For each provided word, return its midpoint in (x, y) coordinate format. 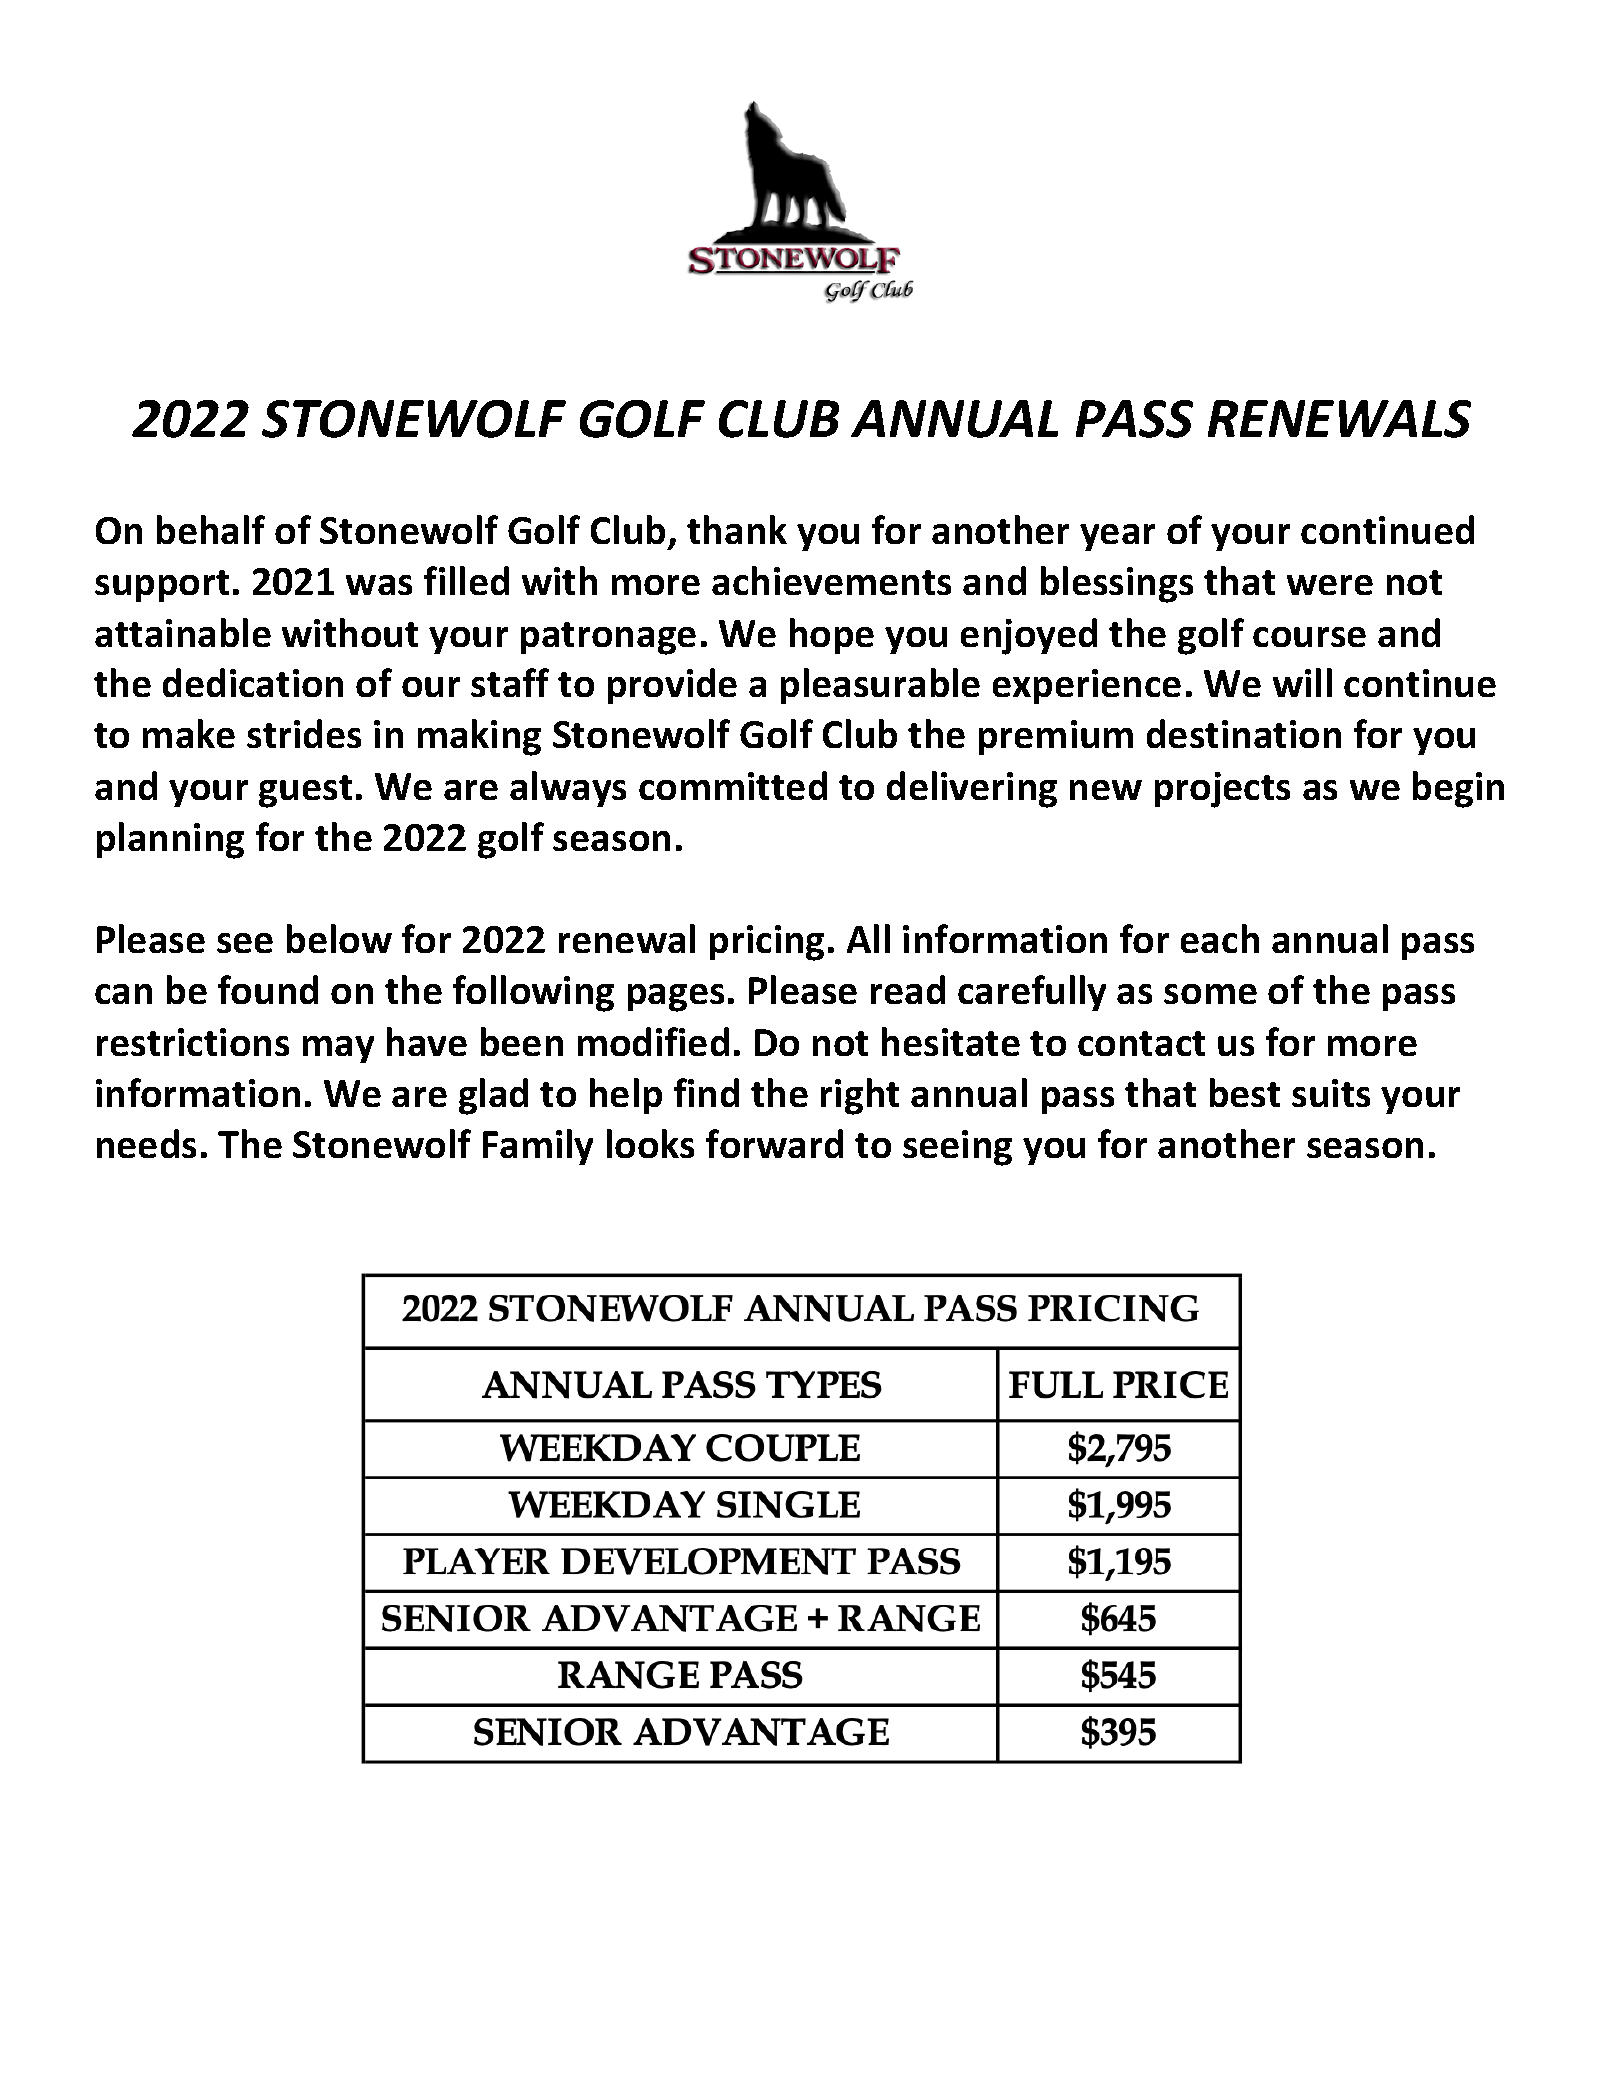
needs (146, 1143)
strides (304, 733)
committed (733, 785)
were (1330, 585)
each (1220, 938)
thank (737, 529)
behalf (211, 529)
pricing (767, 943)
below (339, 938)
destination (1244, 733)
